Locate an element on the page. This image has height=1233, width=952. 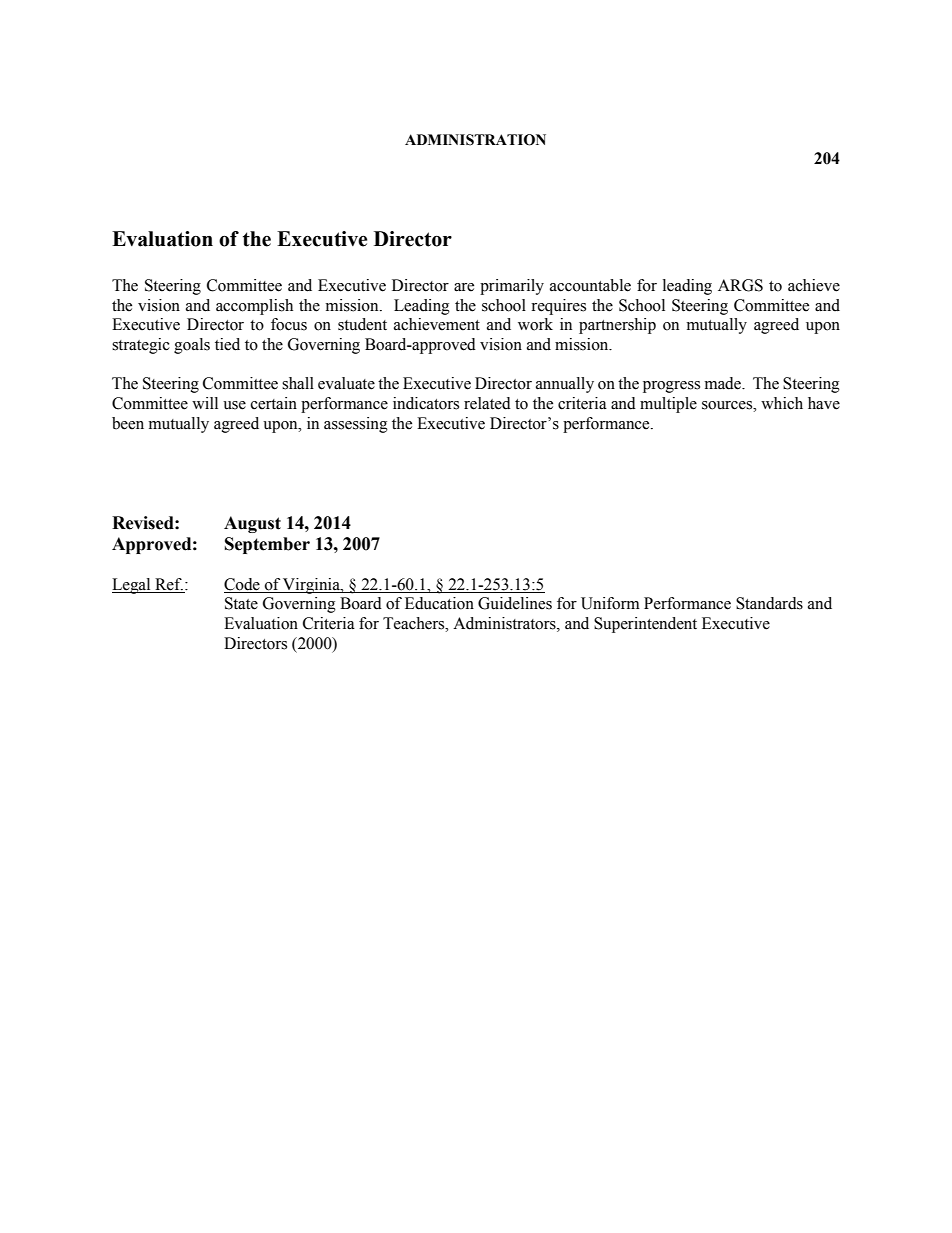
made is located at coordinates (724, 383).
